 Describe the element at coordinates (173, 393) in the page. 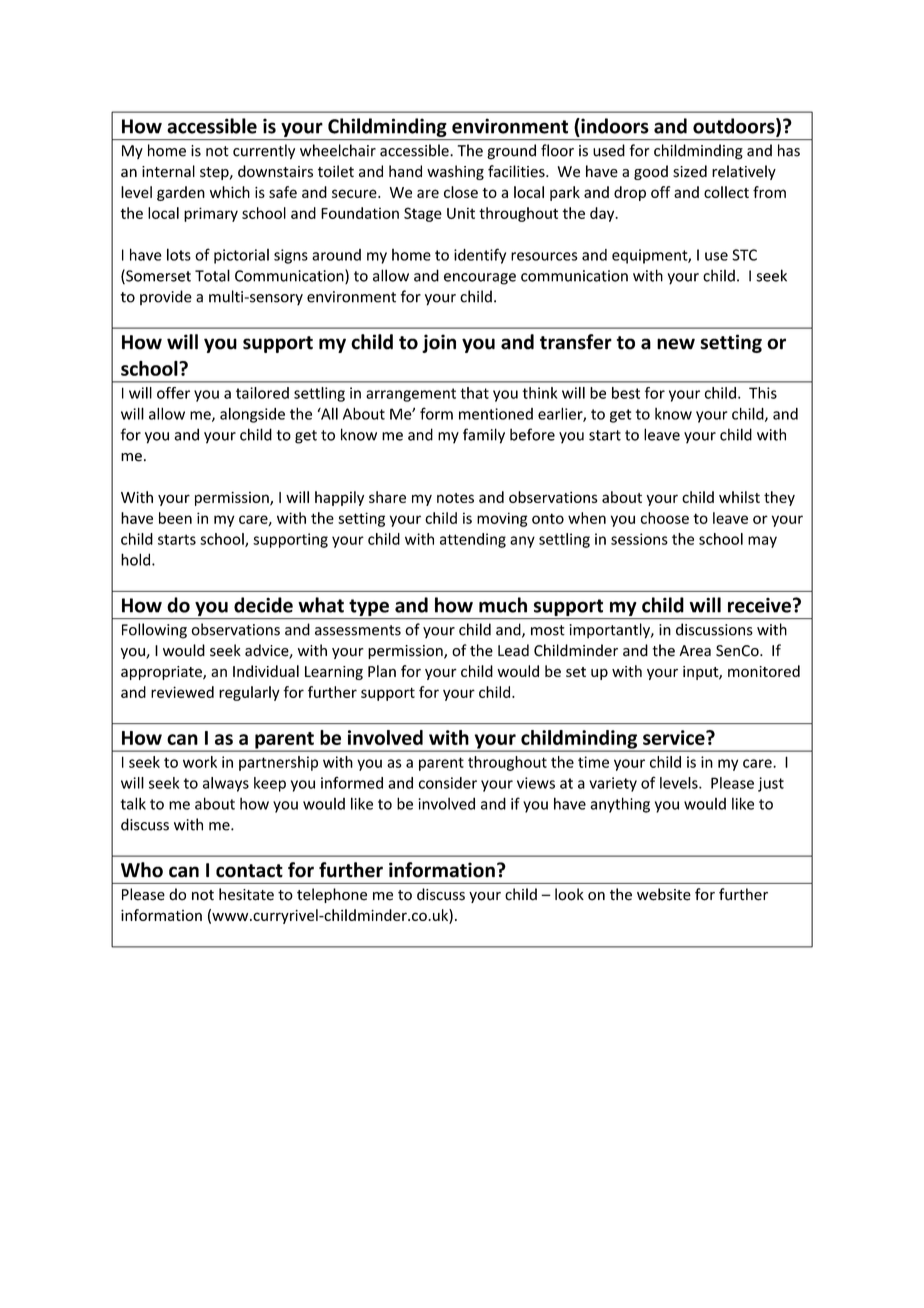

I see `offer` at that location.
